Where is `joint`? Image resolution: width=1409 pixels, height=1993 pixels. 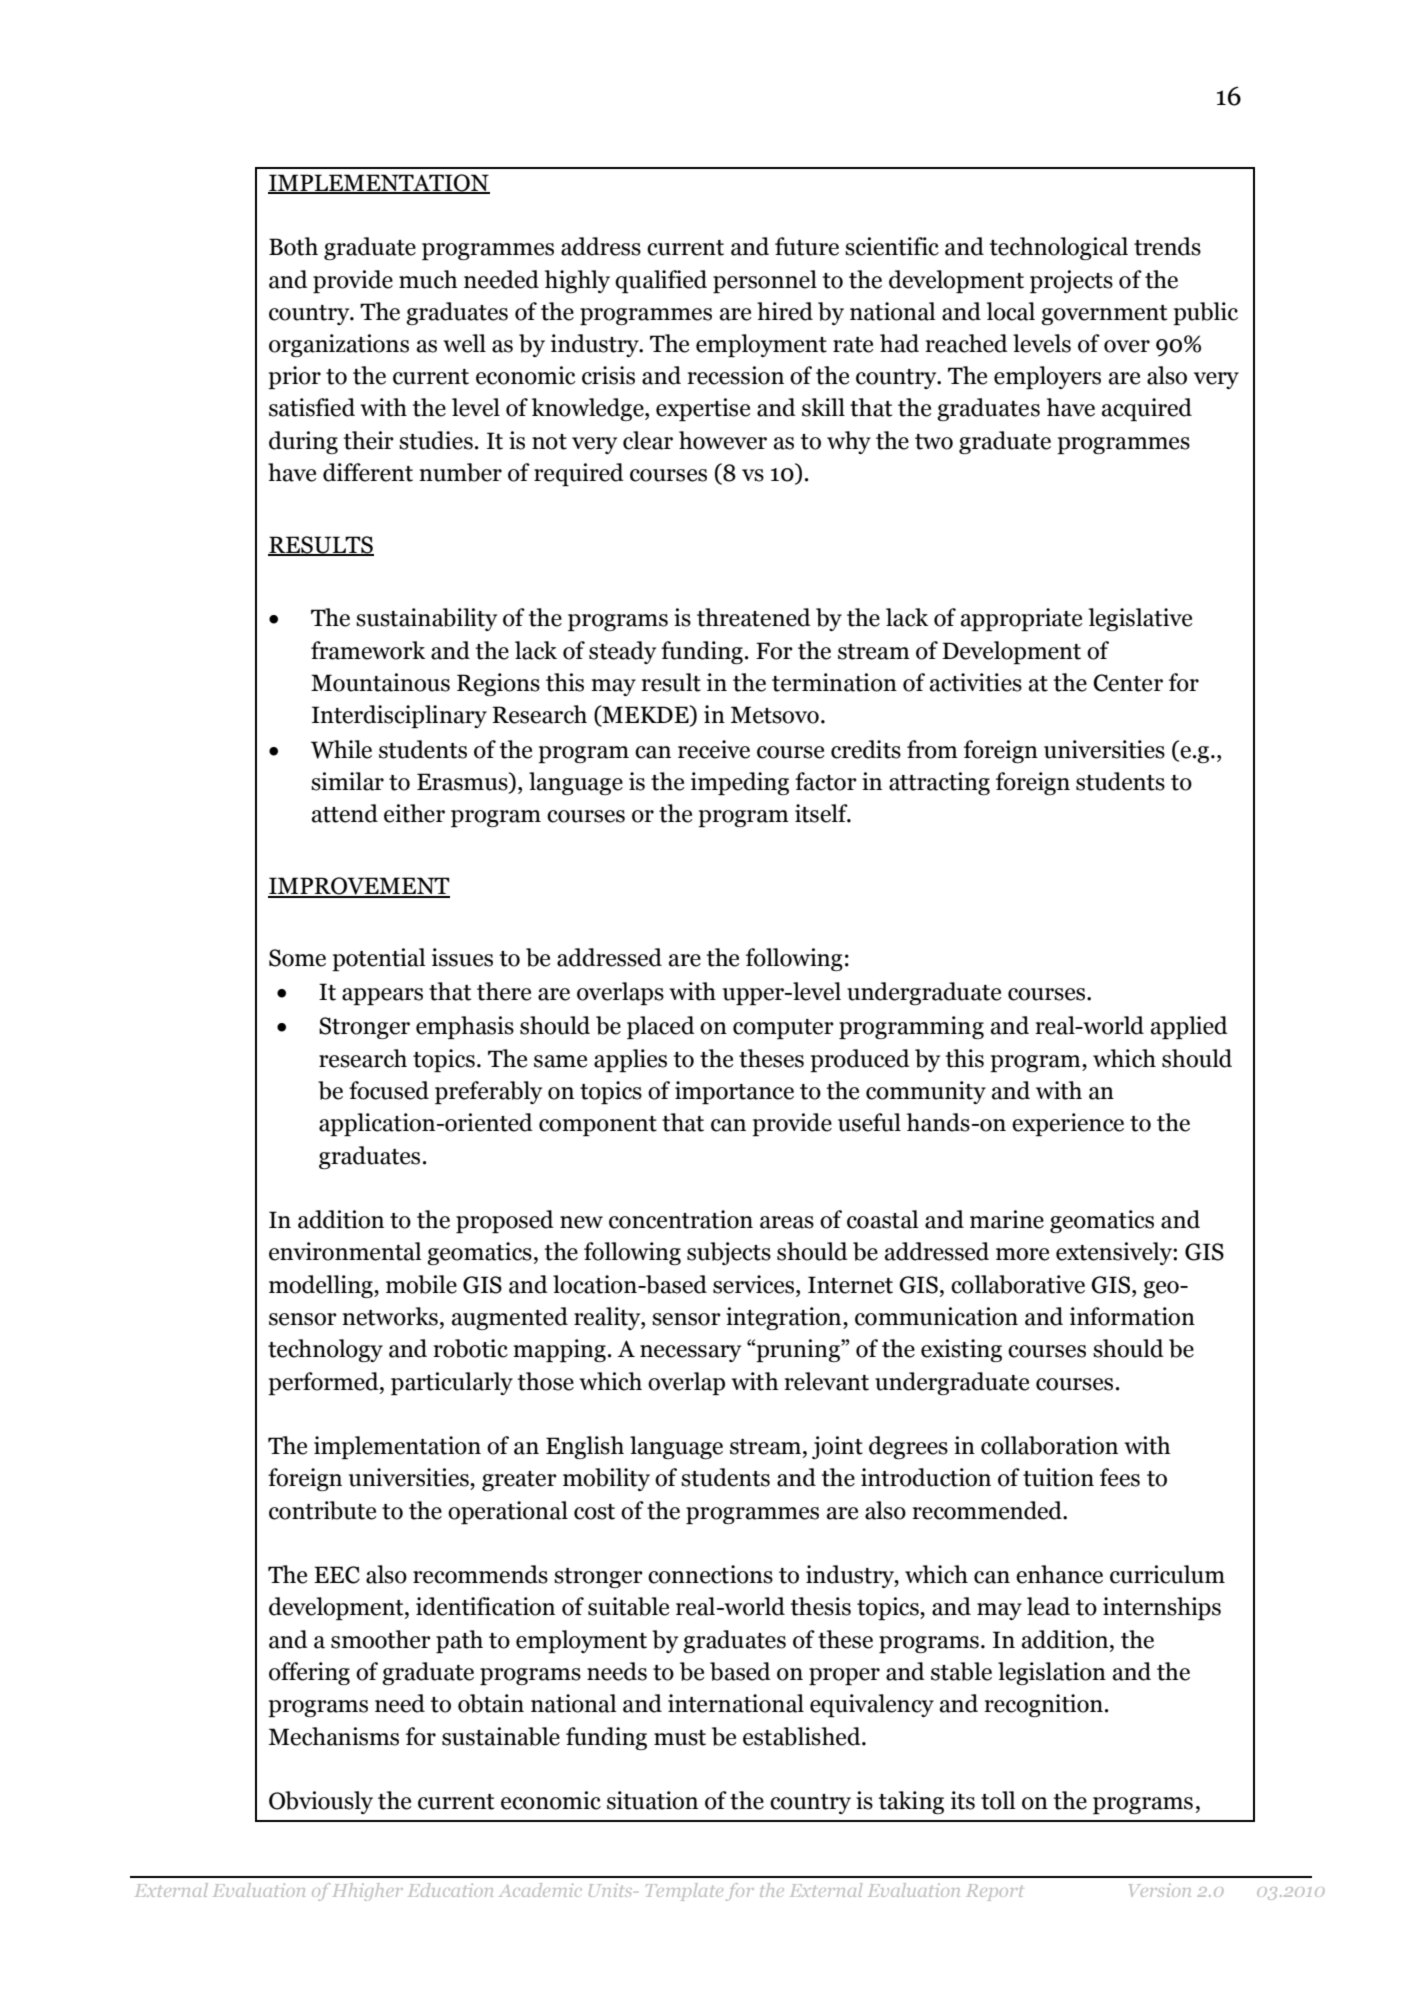
joint is located at coordinates (837, 1447).
